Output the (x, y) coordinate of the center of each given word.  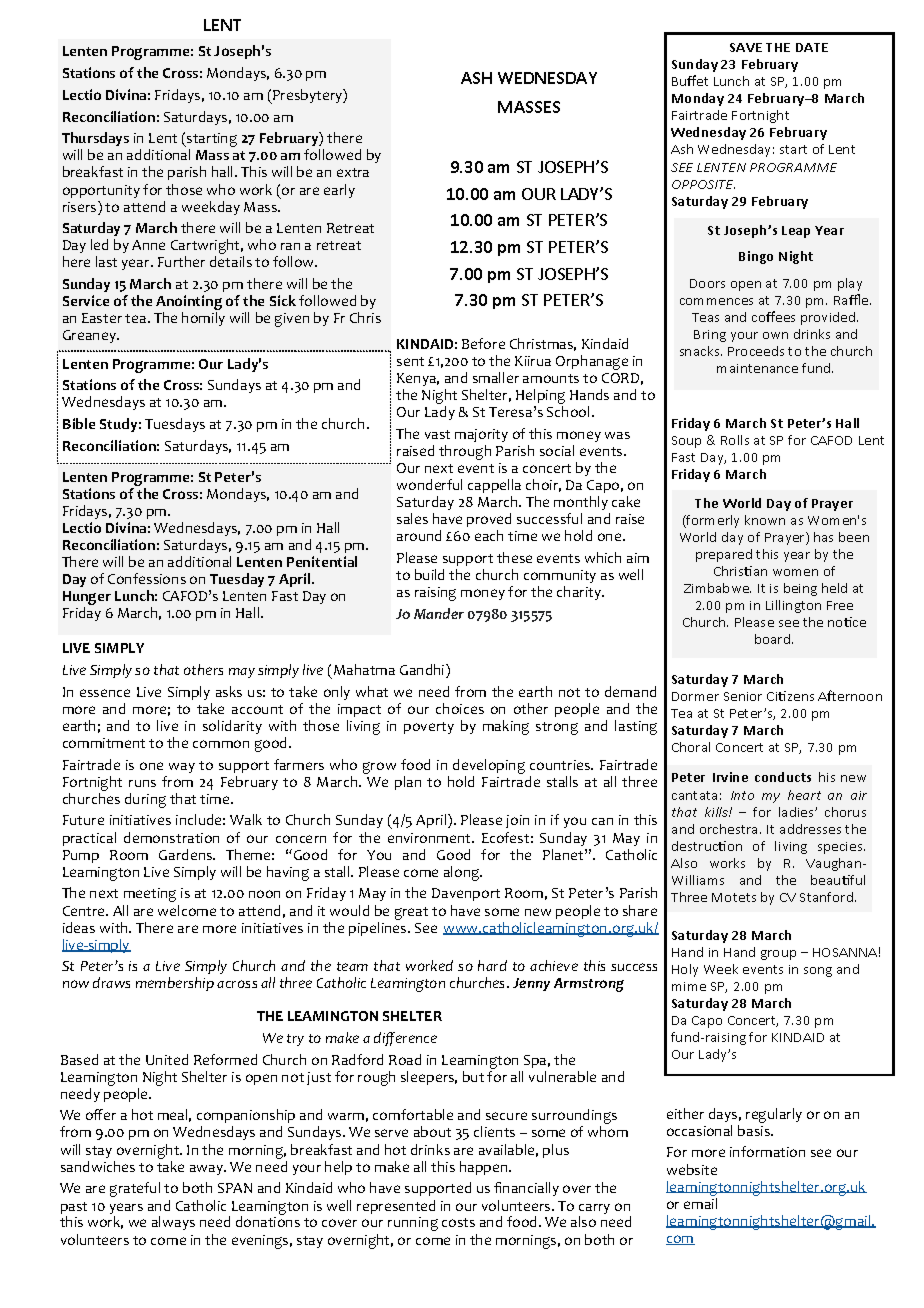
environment (430, 838)
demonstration (171, 837)
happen (485, 1168)
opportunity (101, 191)
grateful (135, 1189)
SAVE (746, 47)
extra (353, 172)
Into (742, 795)
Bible (79, 423)
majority (481, 435)
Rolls (735, 440)
